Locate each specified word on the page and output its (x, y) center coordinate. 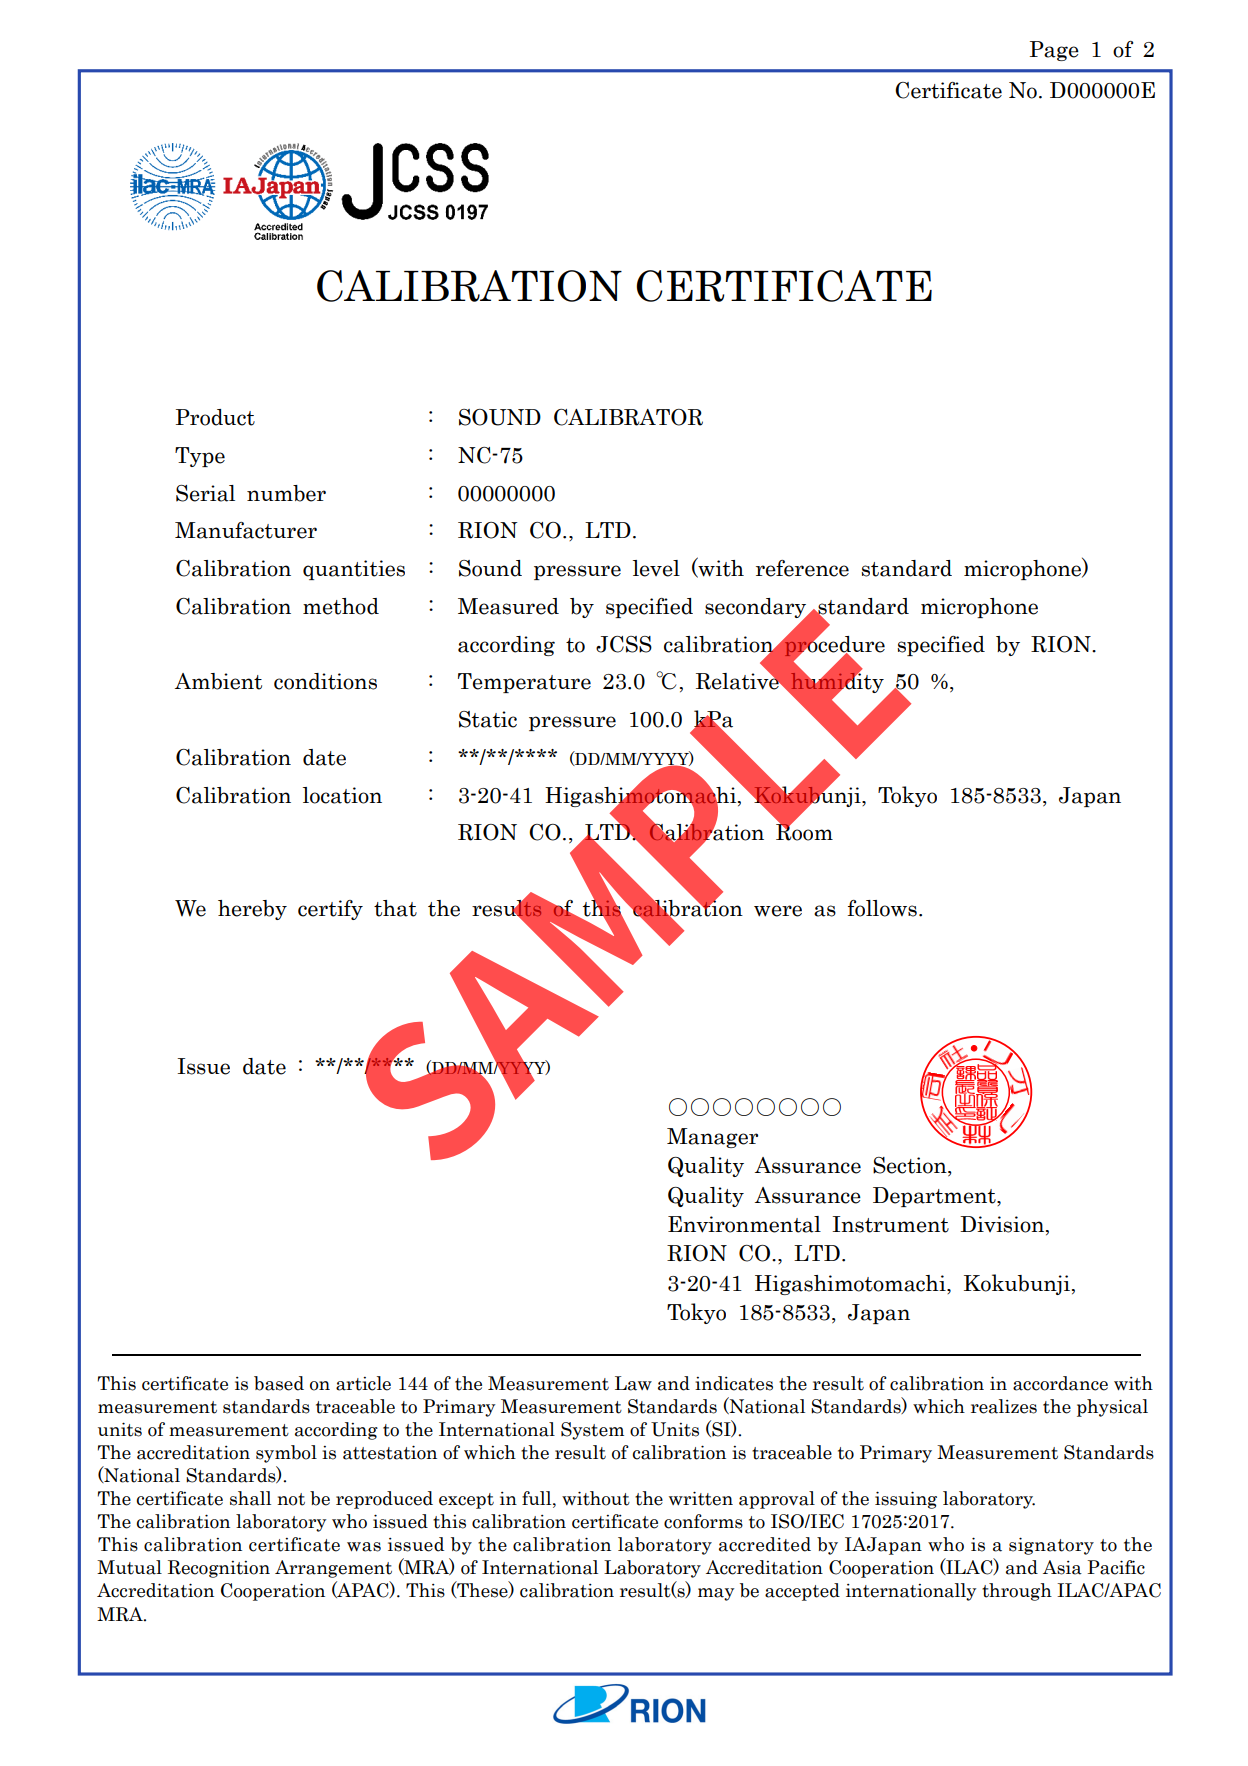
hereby (252, 910)
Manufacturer (246, 530)
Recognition (219, 1569)
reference (802, 568)
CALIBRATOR (628, 417)
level (656, 568)
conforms (703, 1521)
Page (1054, 51)
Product (215, 417)
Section (911, 1166)
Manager (712, 1138)
